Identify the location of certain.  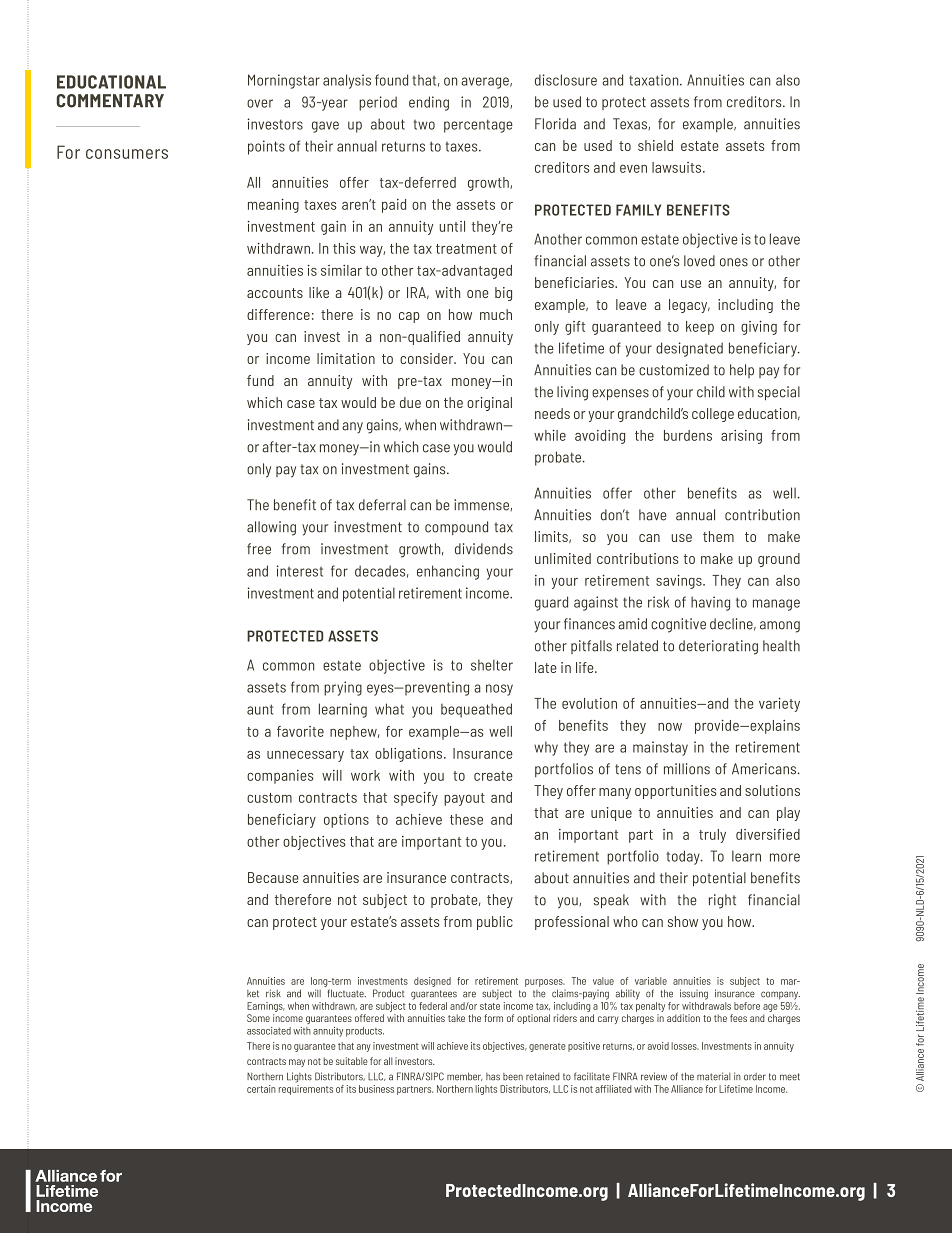
(261, 1089).
